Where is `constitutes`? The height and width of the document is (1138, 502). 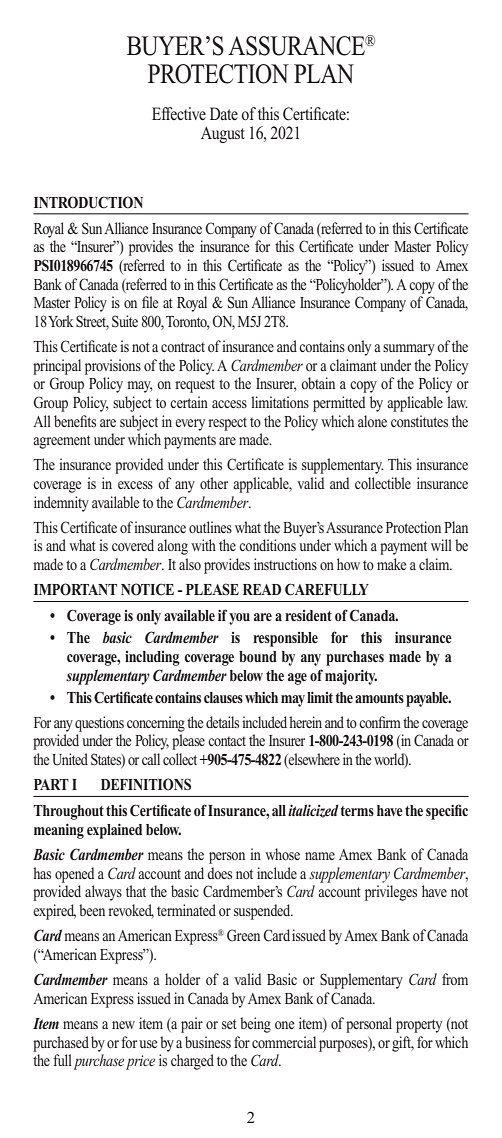 constitutes is located at coordinates (419, 421).
